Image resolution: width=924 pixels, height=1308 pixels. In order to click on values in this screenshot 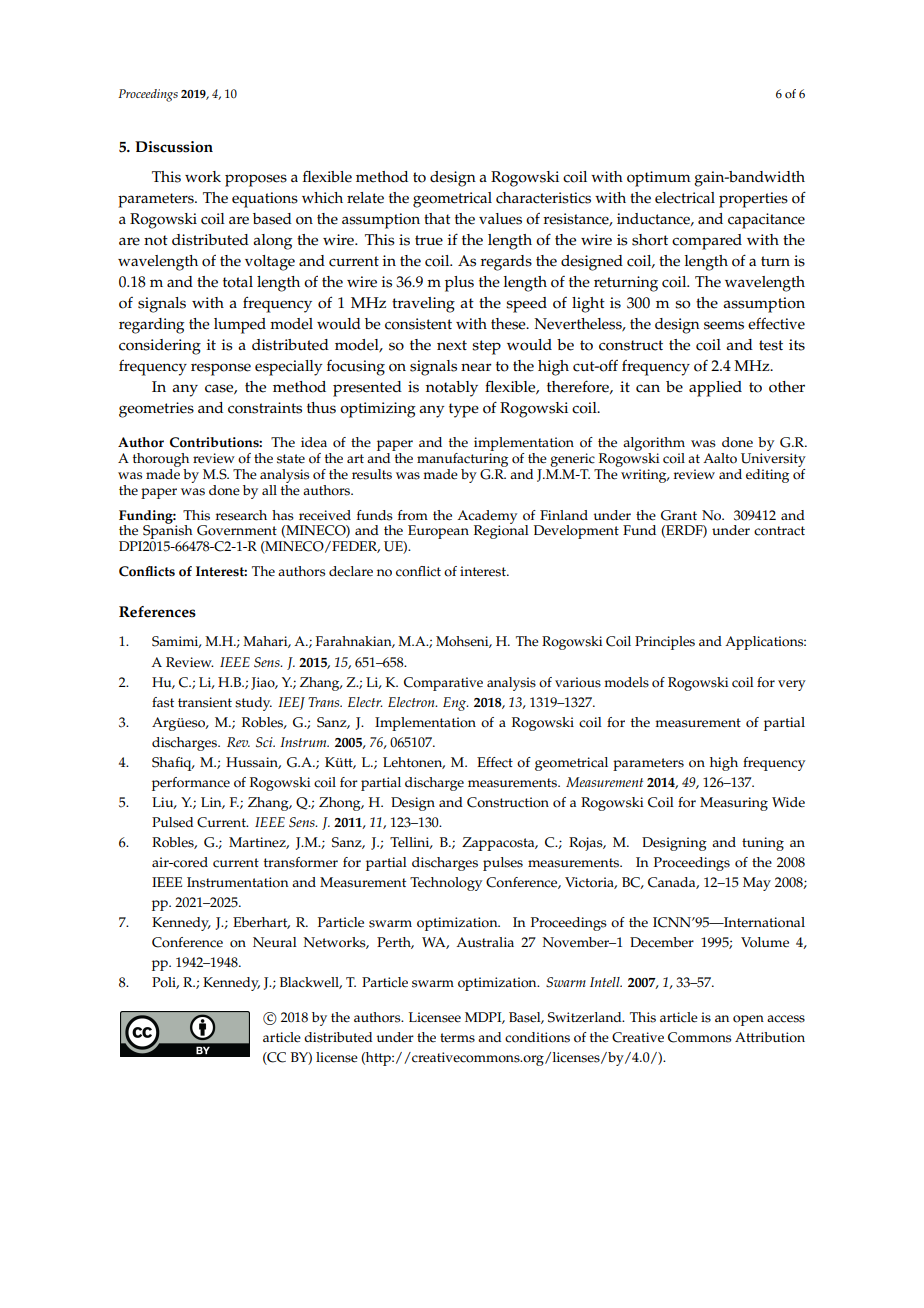, I will do `click(500, 219)`.
